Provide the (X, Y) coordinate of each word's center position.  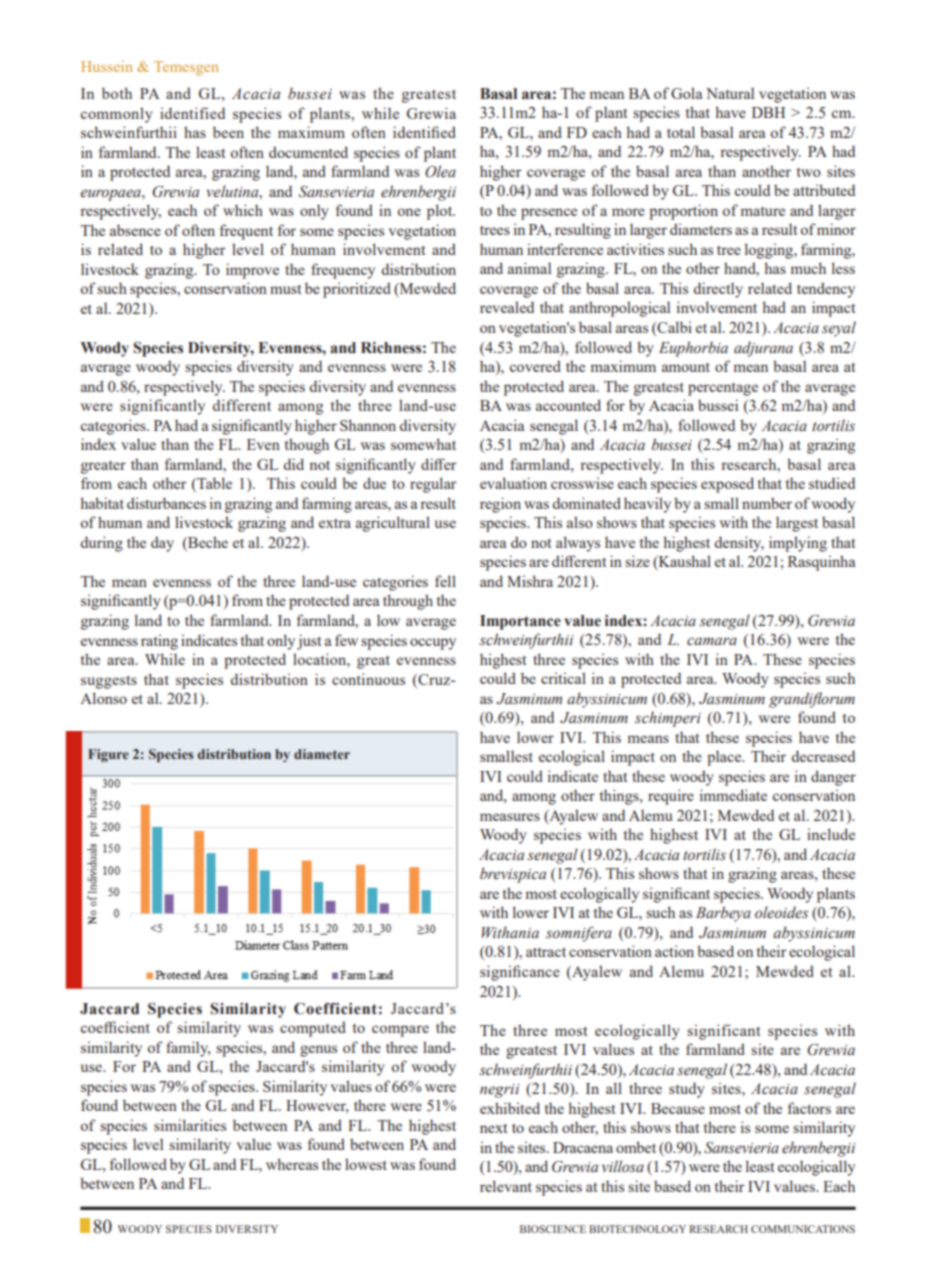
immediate (733, 795)
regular (433, 485)
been (228, 132)
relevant (506, 1186)
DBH (768, 112)
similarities (190, 1125)
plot (441, 212)
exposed (727, 485)
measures (510, 817)
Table (213, 484)
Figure (108, 755)
